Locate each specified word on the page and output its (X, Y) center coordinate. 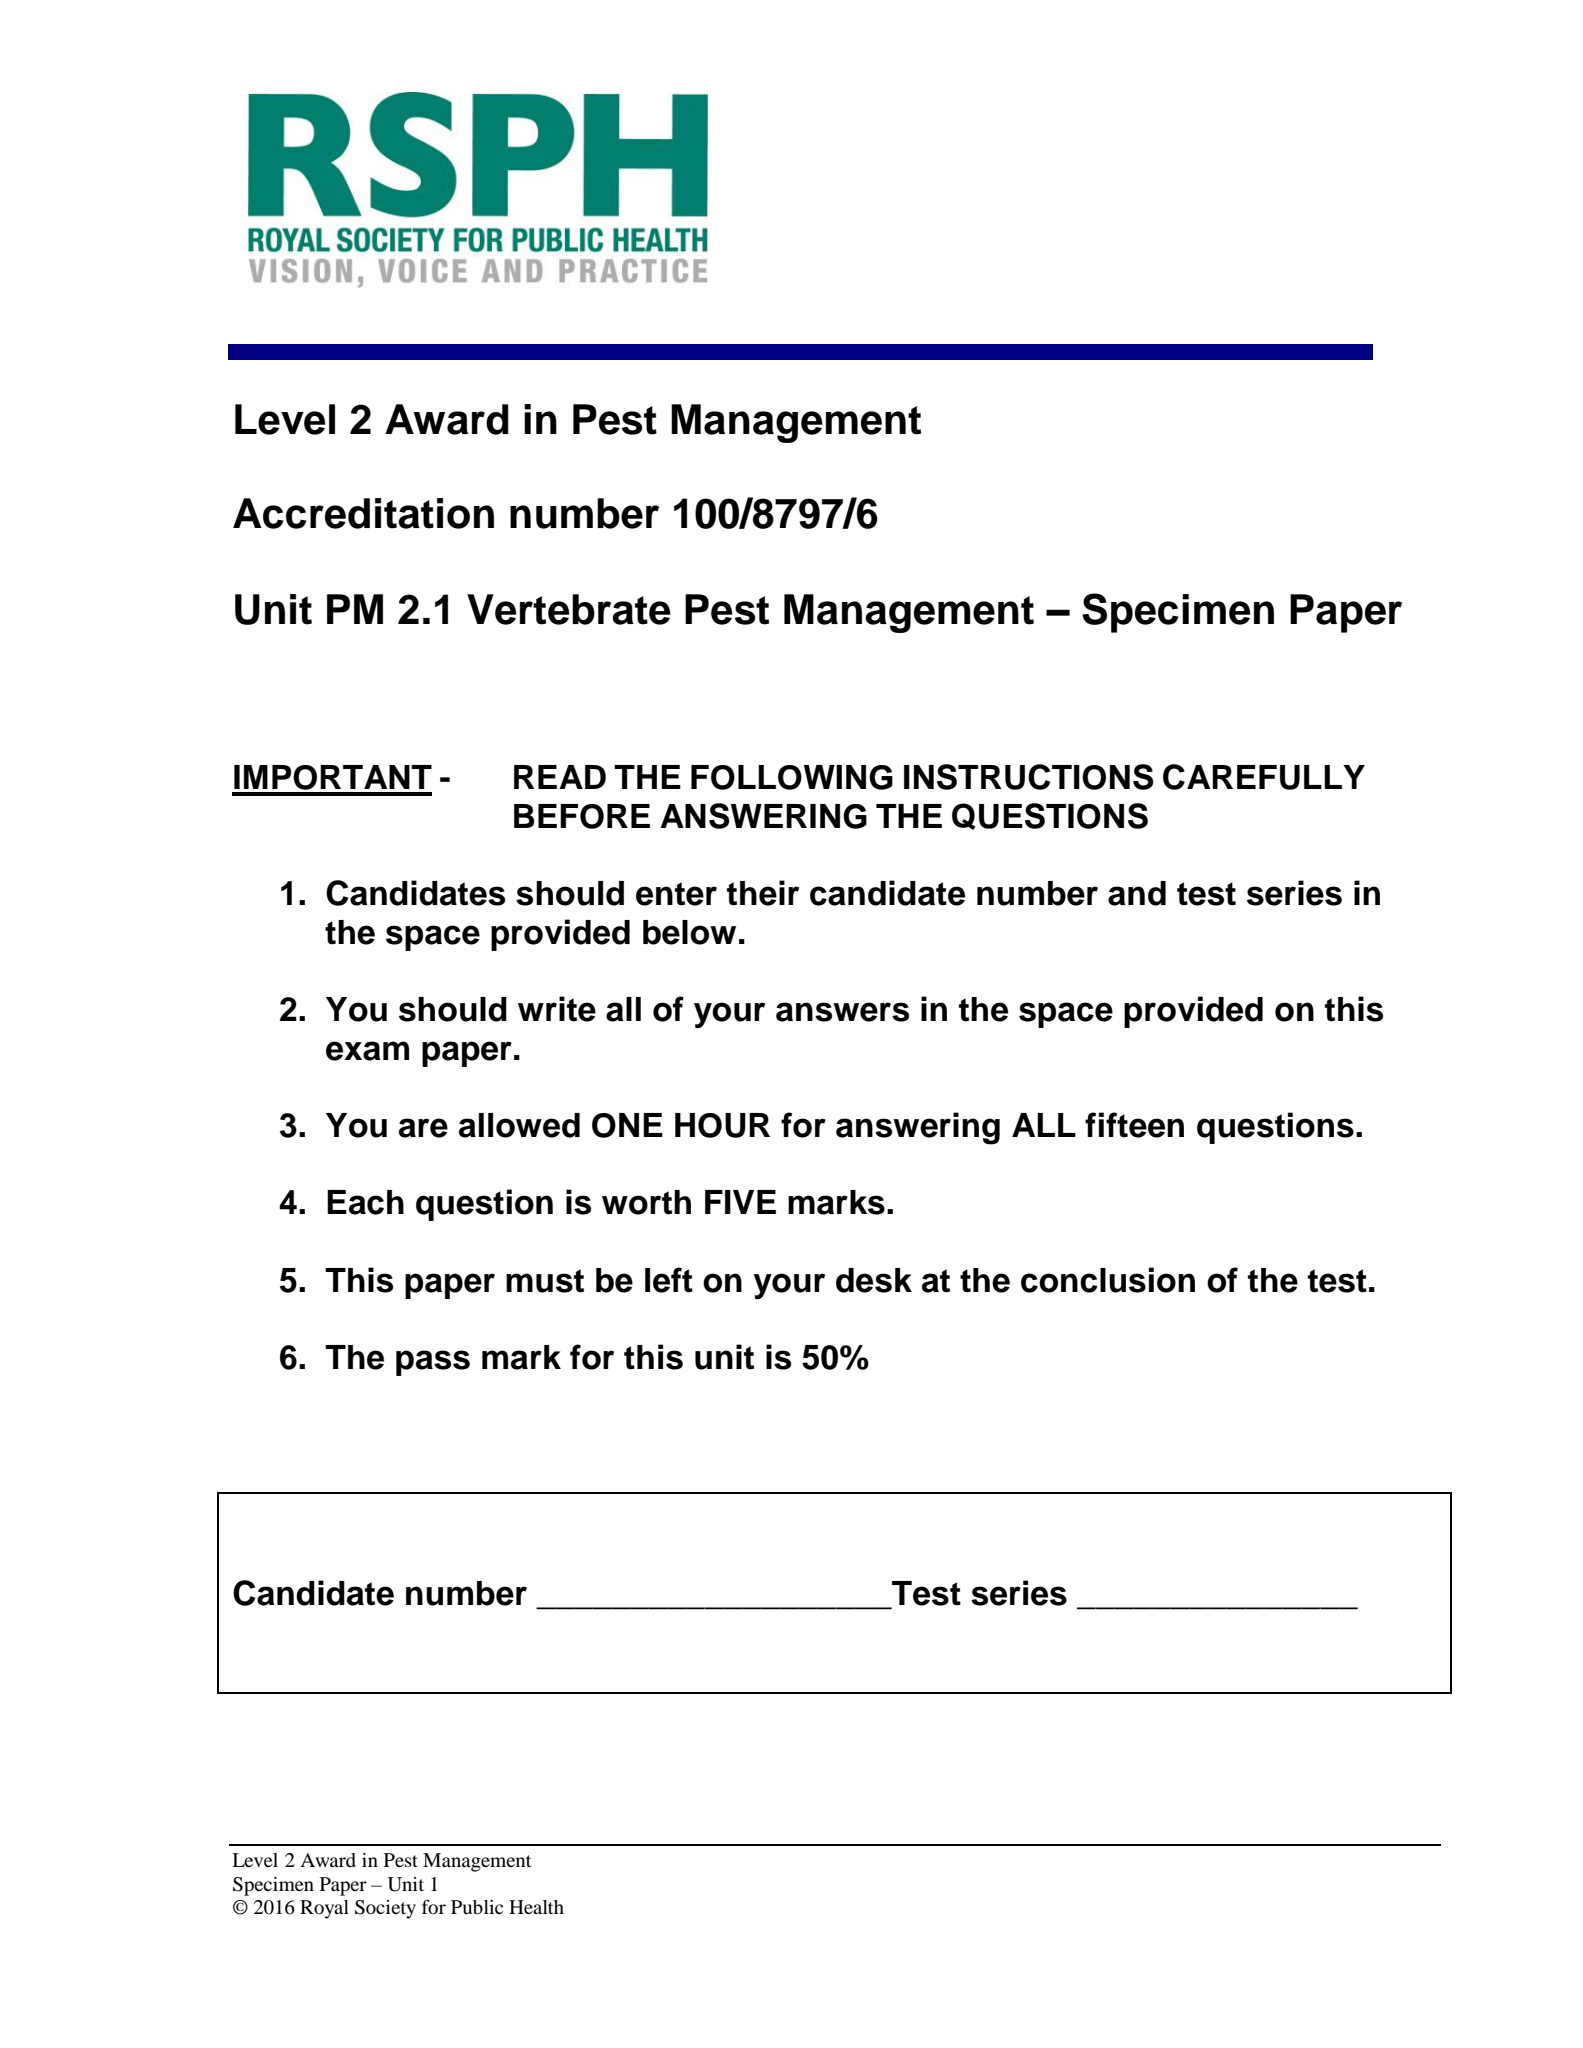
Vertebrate (569, 609)
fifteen (1134, 1125)
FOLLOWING (792, 777)
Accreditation (363, 513)
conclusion (1108, 1280)
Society (385, 1909)
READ (560, 777)
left (669, 1280)
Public (477, 1907)
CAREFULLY (1264, 777)
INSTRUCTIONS (1028, 777)
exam (367, 1051)
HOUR (722, 1125)
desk (874, 1280)
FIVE (740, 1202)
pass (433, 1363)
